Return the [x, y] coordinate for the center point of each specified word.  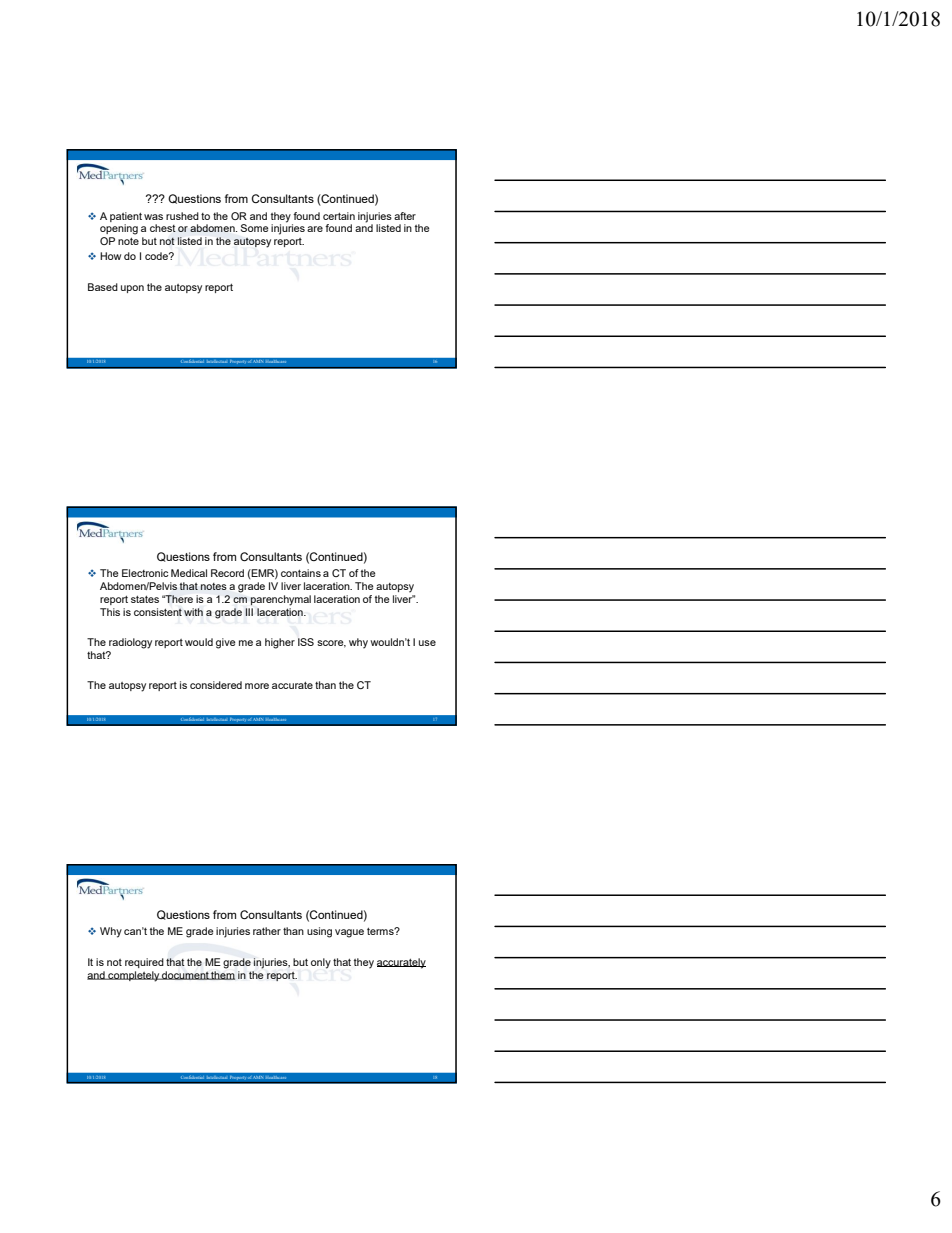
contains [301, 573]
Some [255, 228]
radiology [130, 643]
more [257, 686]
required [144, 963]
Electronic [145, 573]
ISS [306, 642]
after [405, 216]
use [427, 643]
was [153, 217]
